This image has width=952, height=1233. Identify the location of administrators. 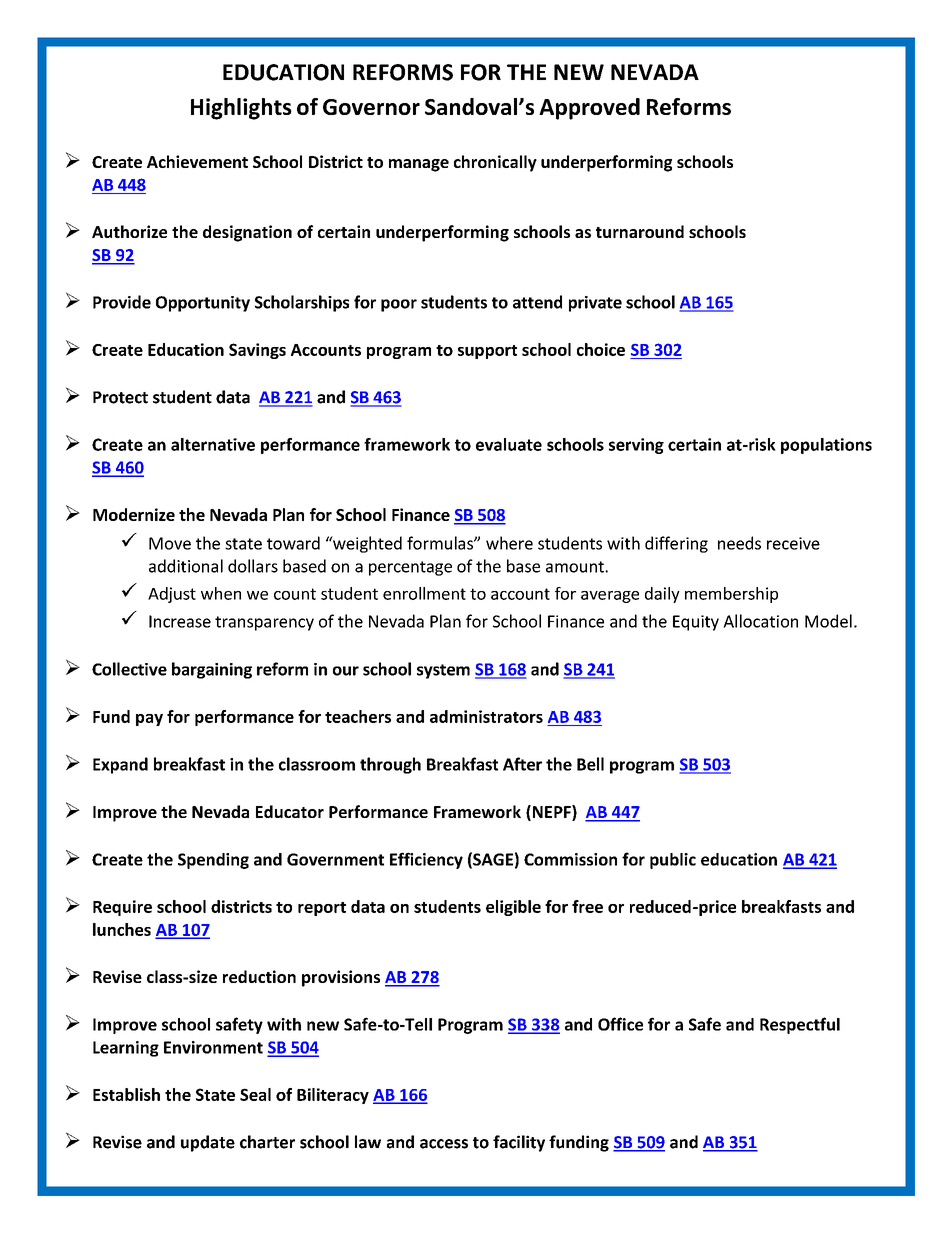
(486, 716).
